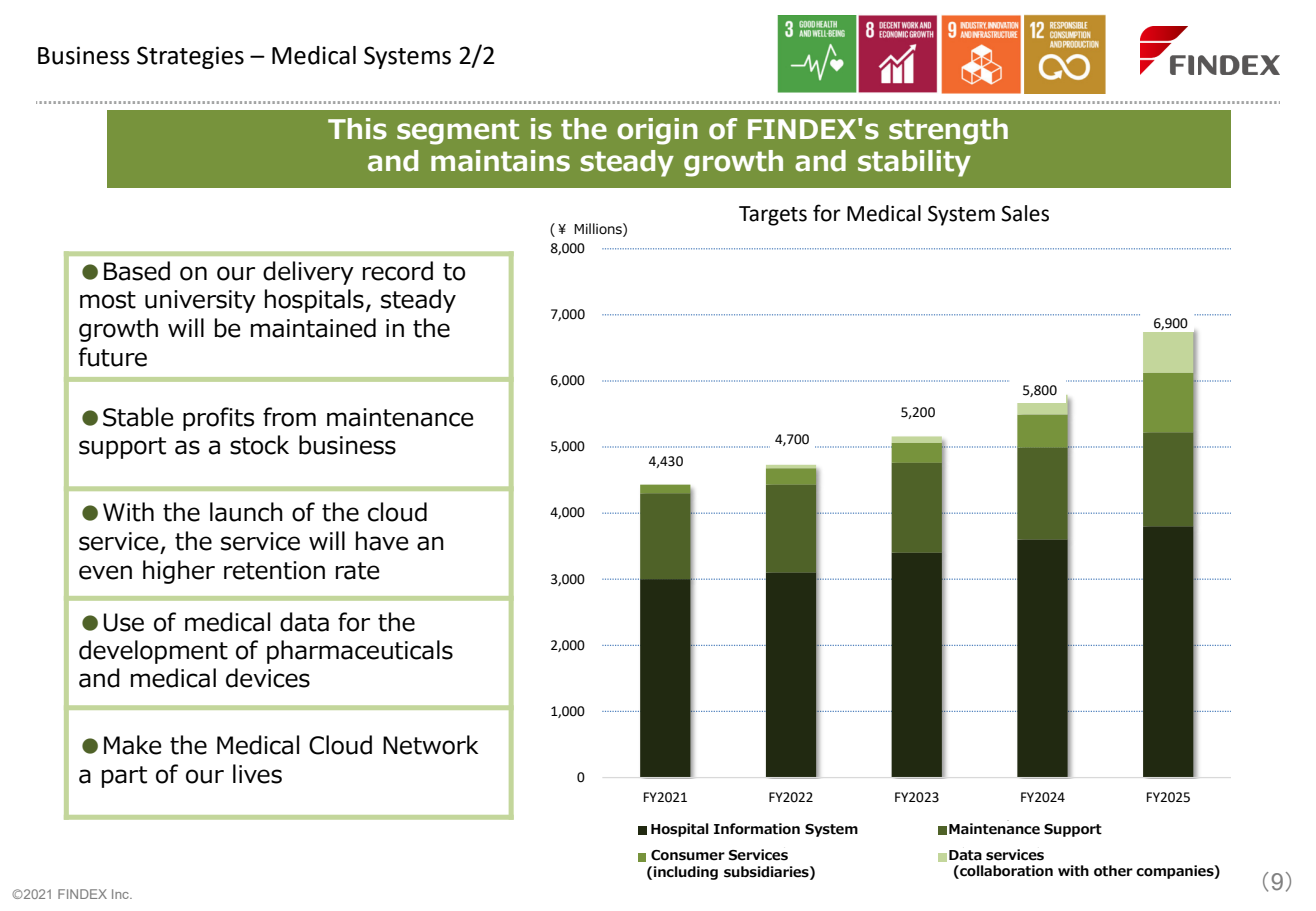 The image size is (1316, 911). I want to click on profits, so click(218, 419).
